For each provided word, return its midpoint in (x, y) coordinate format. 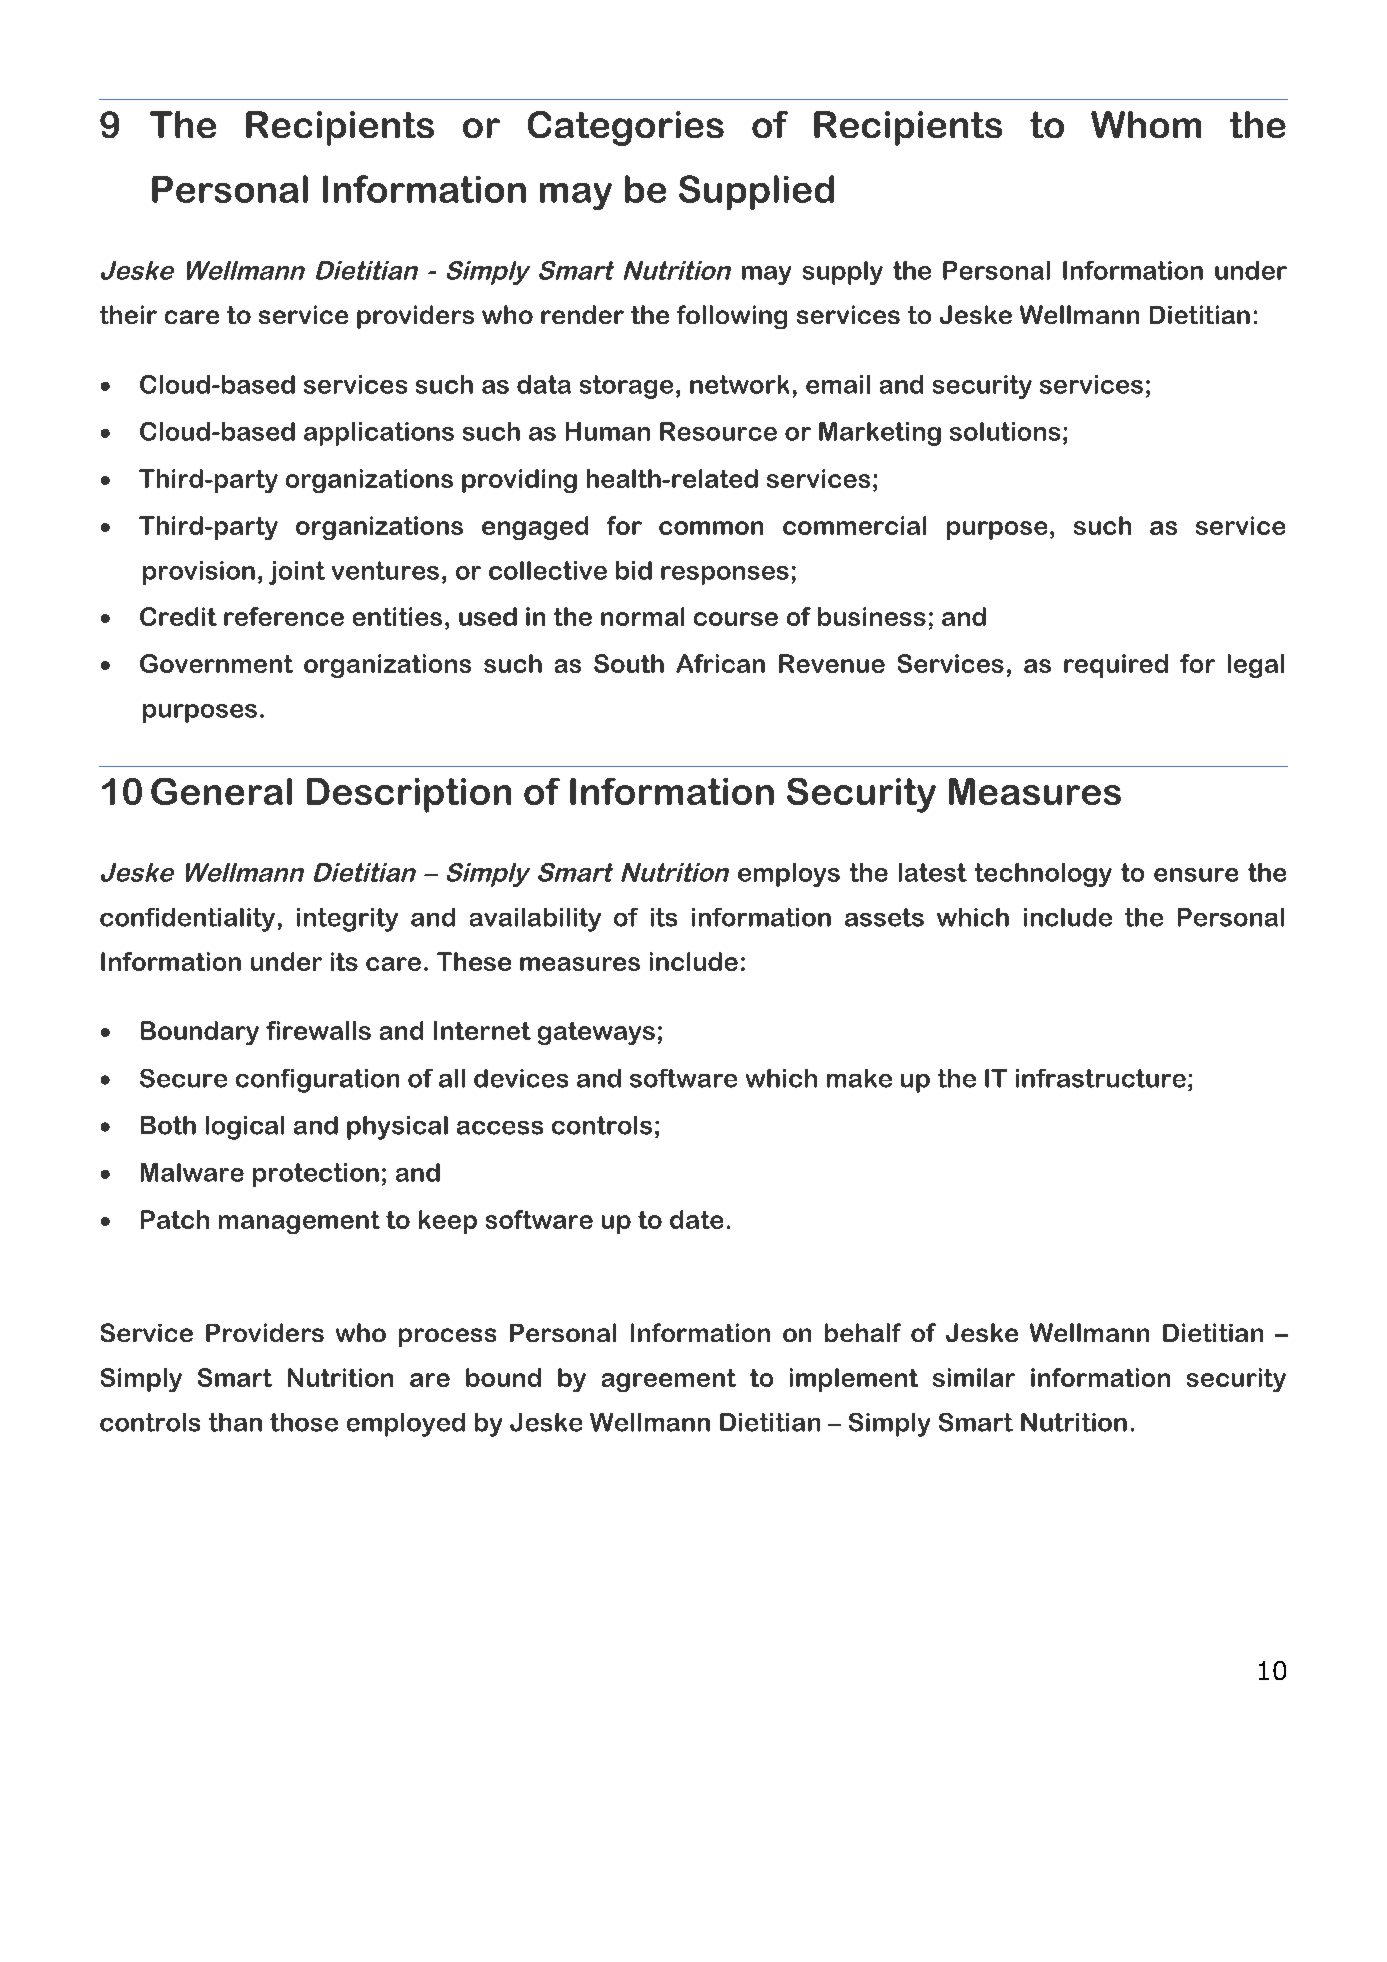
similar (974, 1377)
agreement (669, 1380)
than (235, 1422)
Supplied (756, 192)
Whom (1146, 124)
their (128, 314)
